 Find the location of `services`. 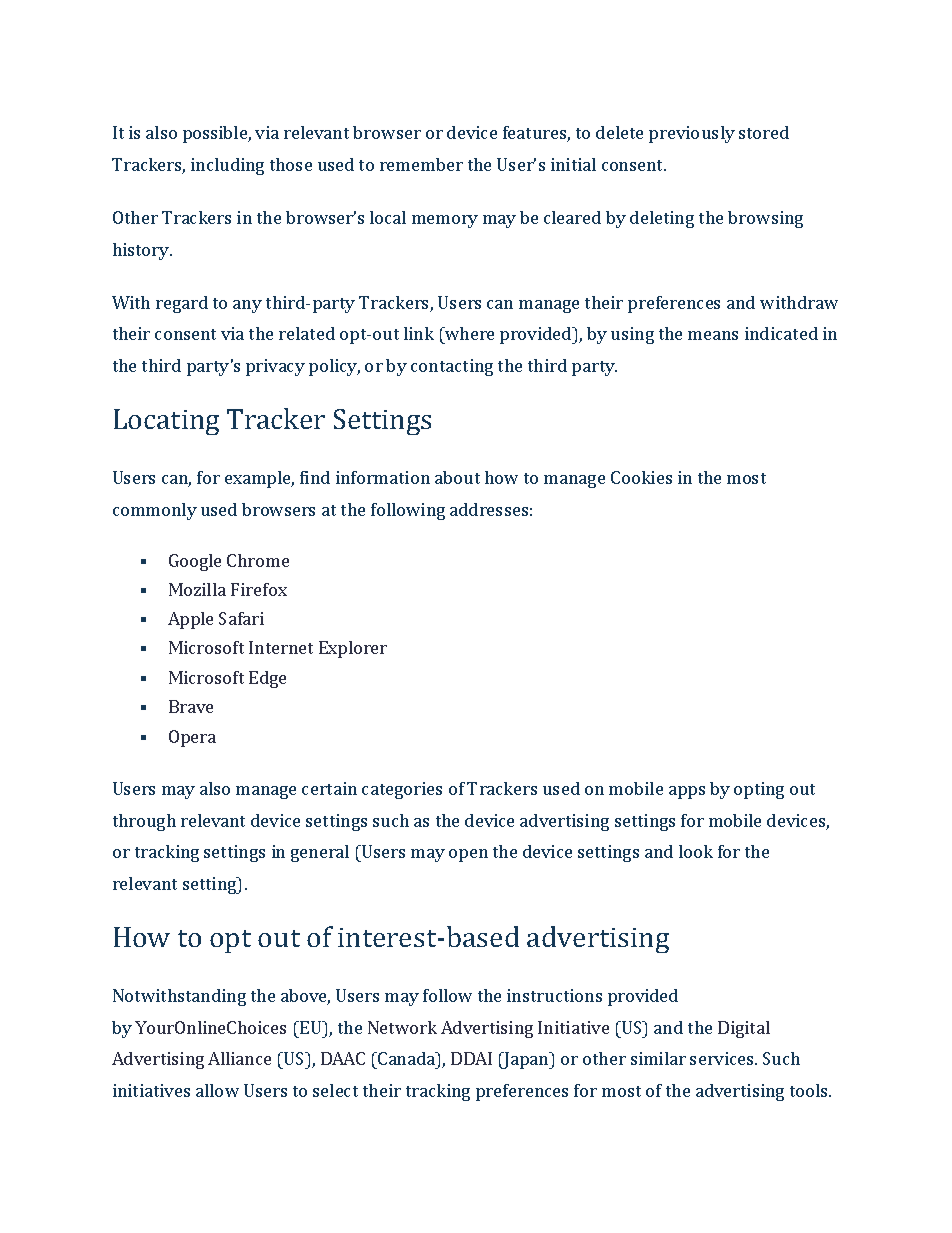

services is located at coordinates (723, 1058).
